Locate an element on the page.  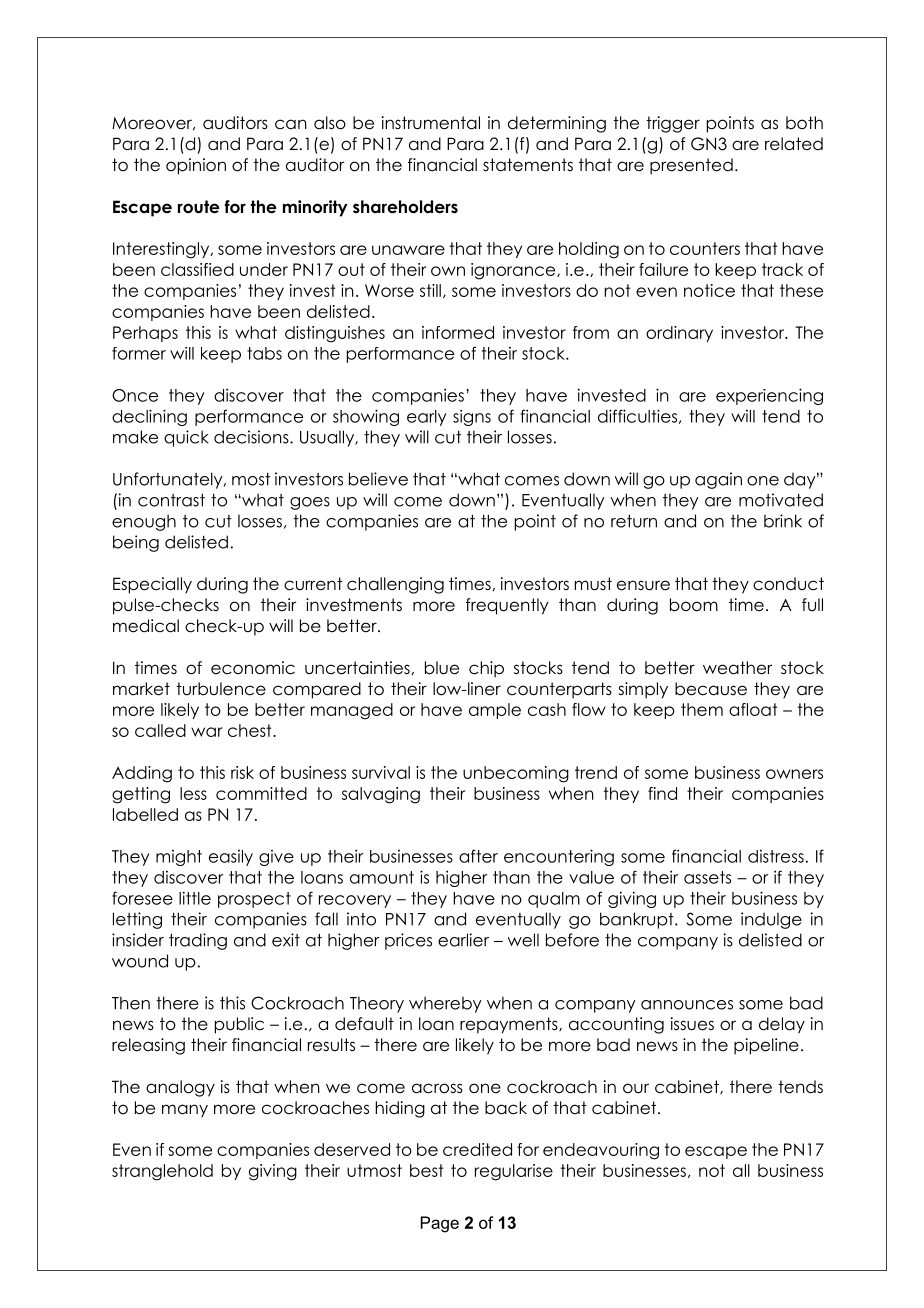
presented is located at coordinates (691, 166).
